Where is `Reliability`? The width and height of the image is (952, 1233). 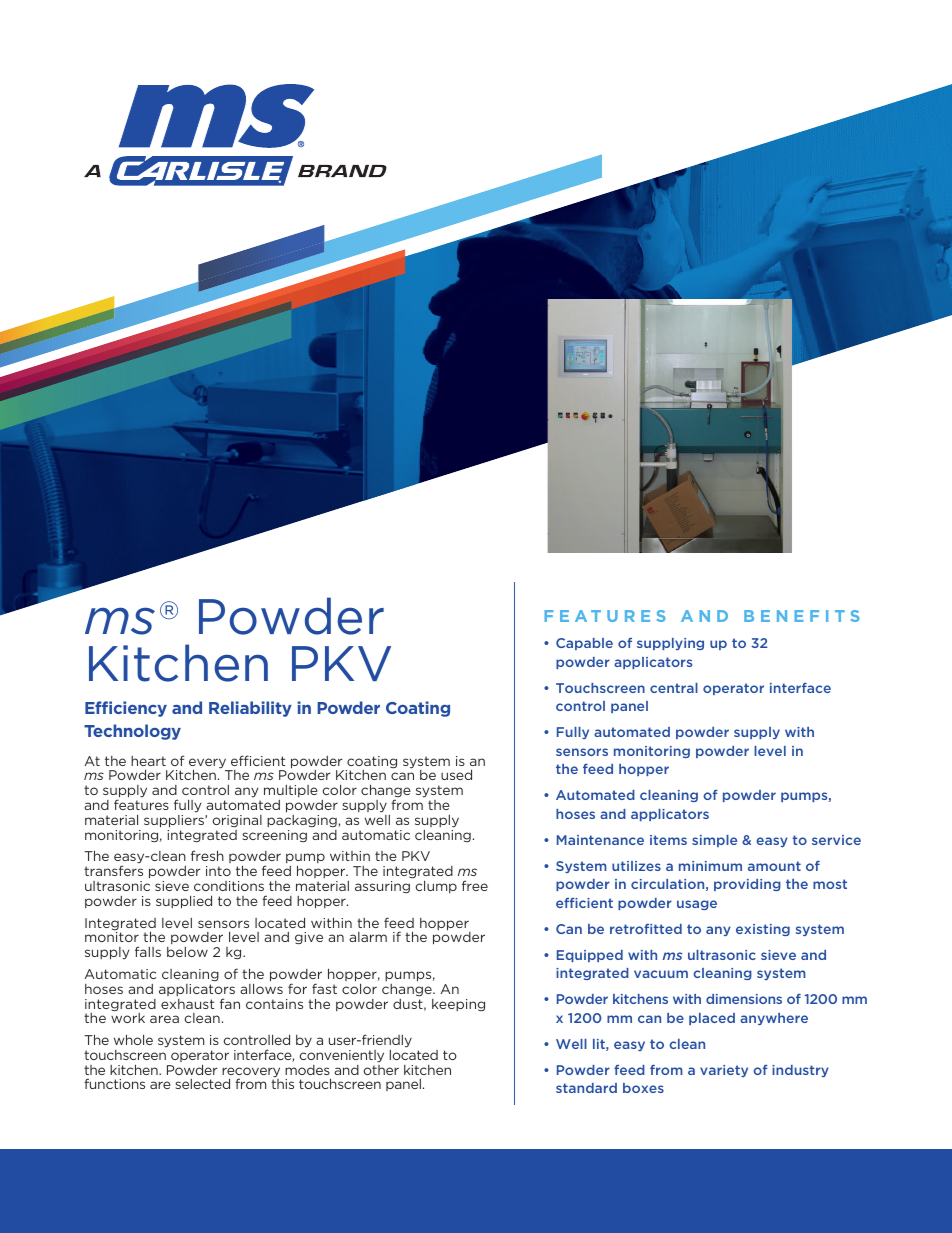
Reliability is located at coordinates (250, 709).
